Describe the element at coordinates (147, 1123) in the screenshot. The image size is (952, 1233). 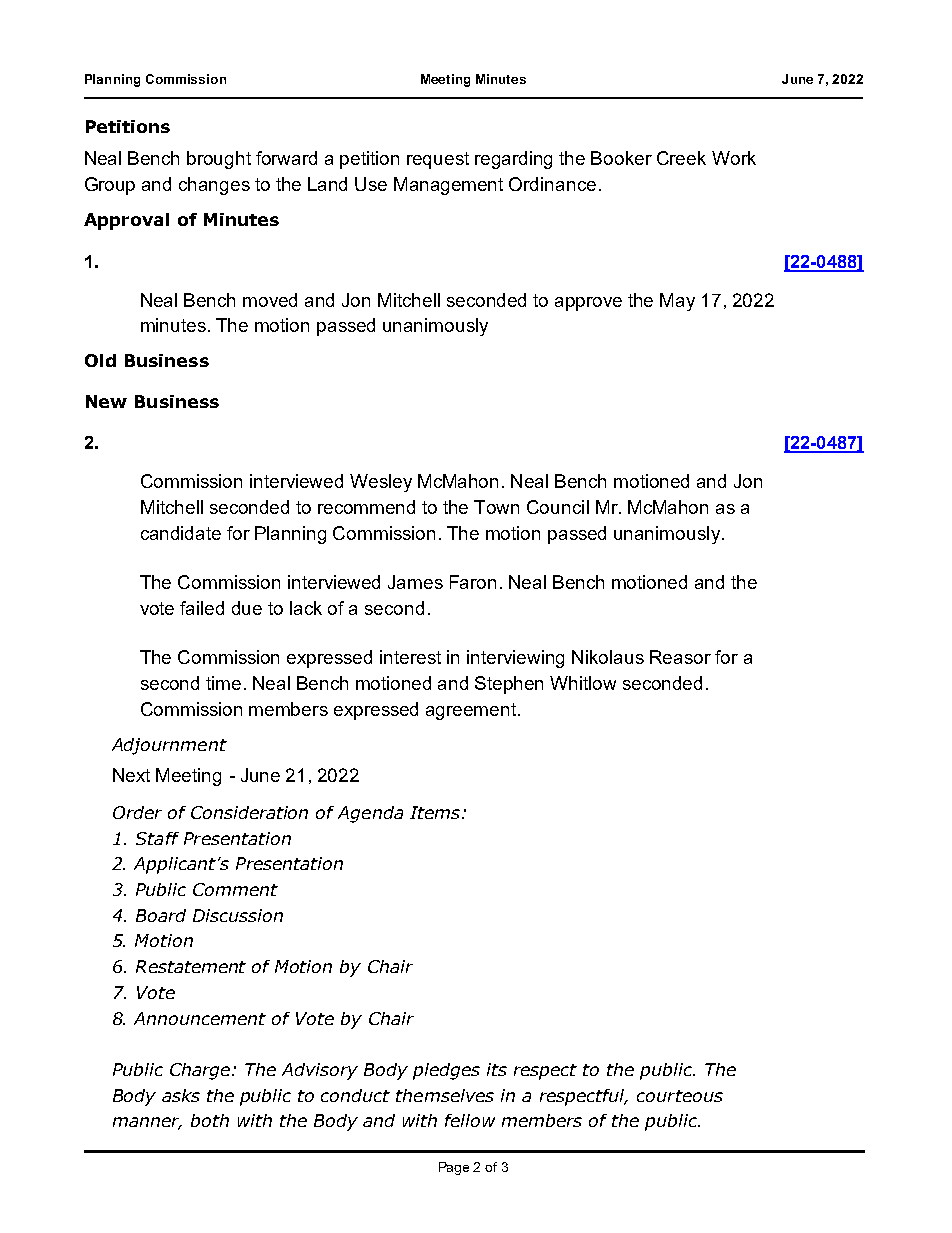
I see `manner` at that location.
